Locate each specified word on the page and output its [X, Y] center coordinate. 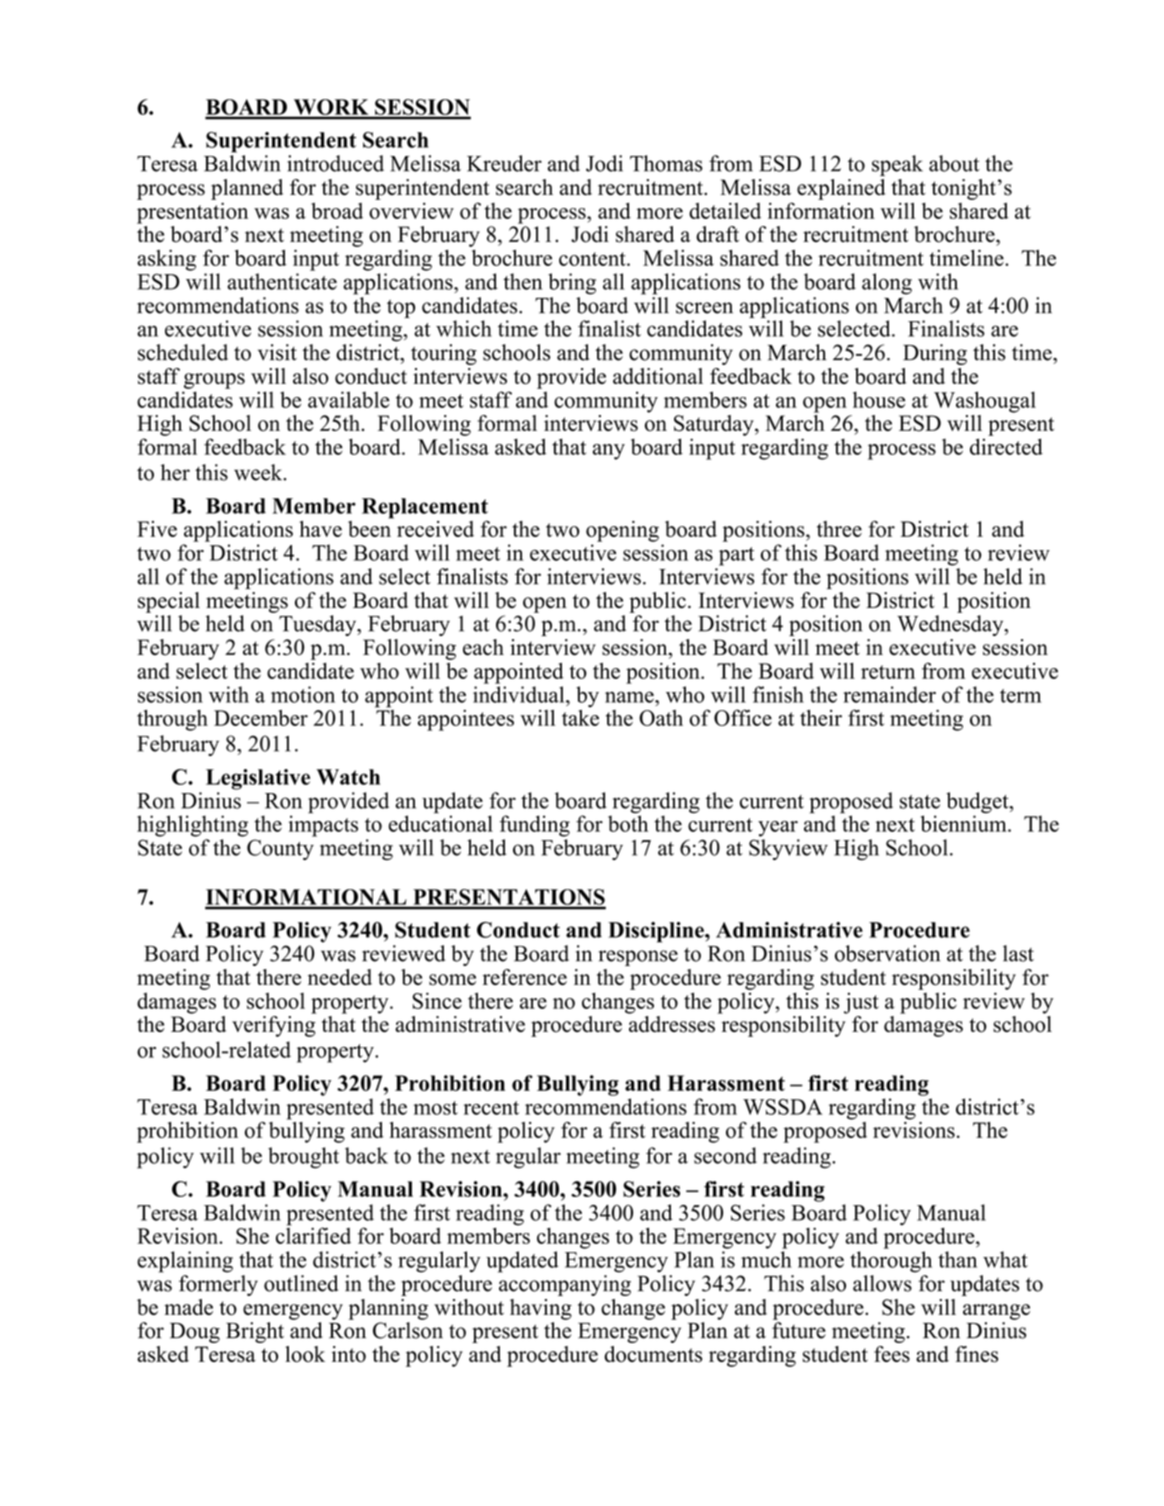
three [839, 529]
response [638, 958]
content [593, 259]
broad [337, 211]
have [321, 529]
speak [897, 165]
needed [340, 977]
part [736, 556]
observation [887, 953]
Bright [255, 1332]
